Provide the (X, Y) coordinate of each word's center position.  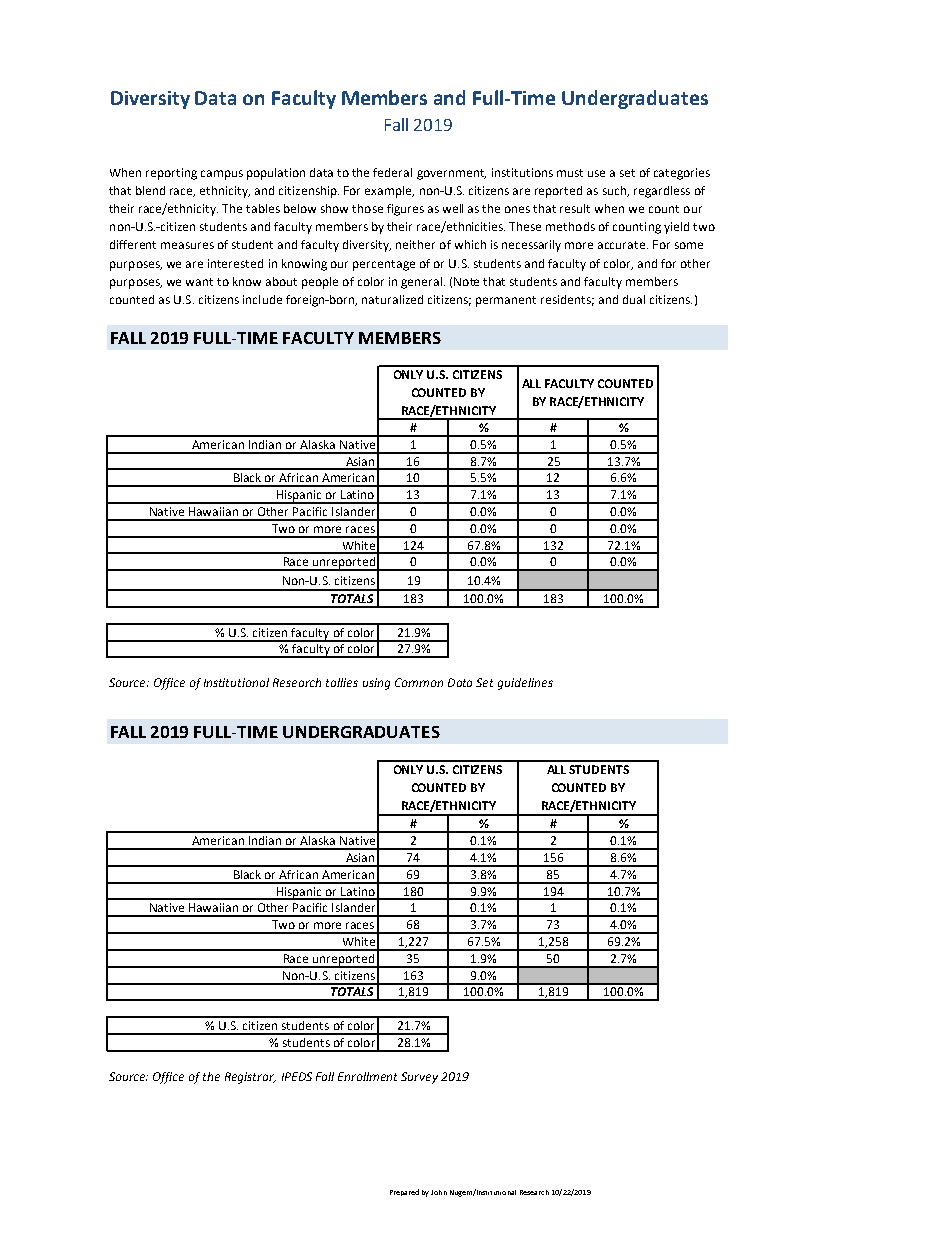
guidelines (525, 684)
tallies (342, 682)
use (596, 173)
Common (419, 682)
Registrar (250, 1078)
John (439, 1192)
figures (405, 210)
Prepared (404, 1192)
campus (222, 175)
